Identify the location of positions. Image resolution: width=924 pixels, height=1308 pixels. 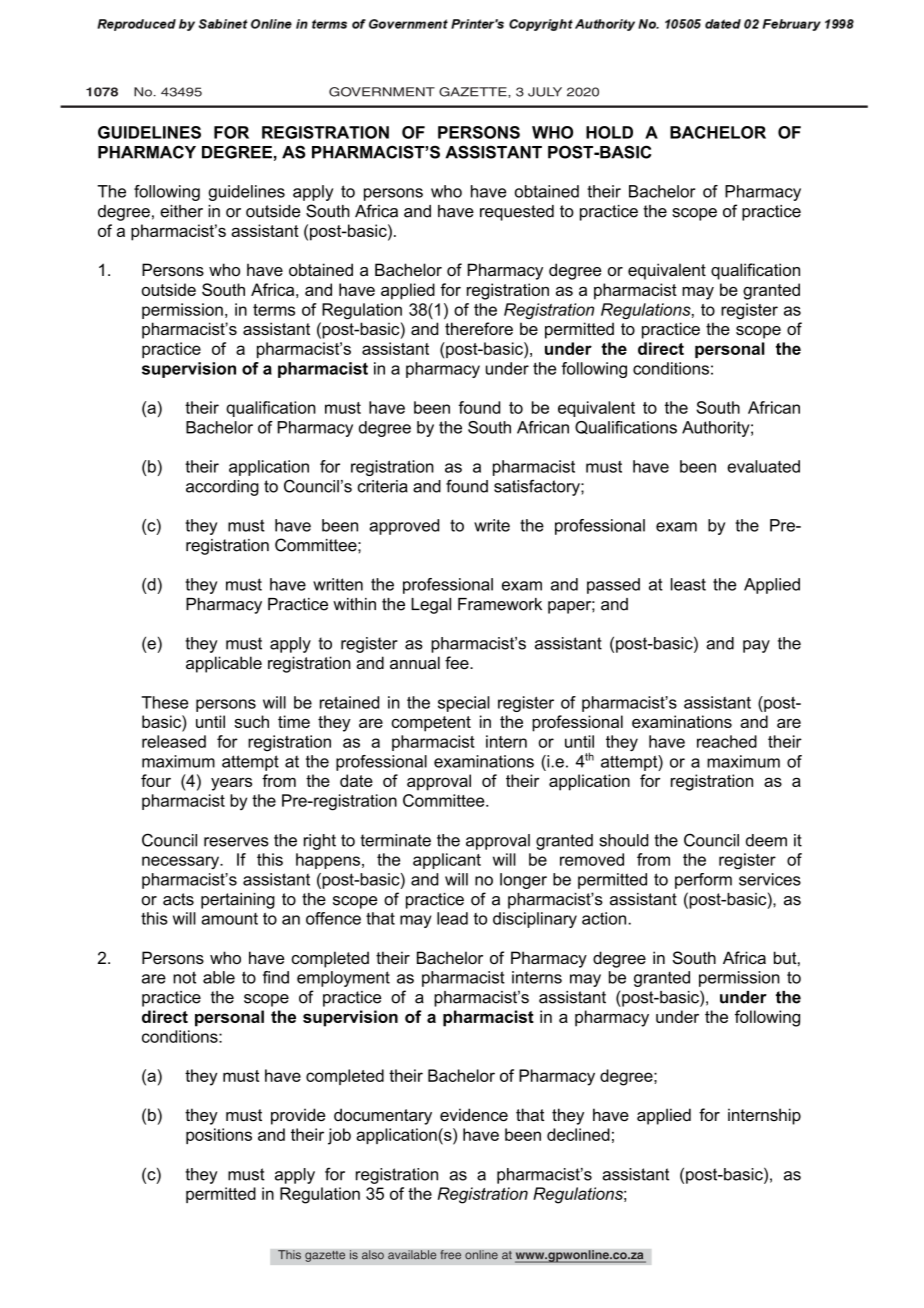
(219, 1136).
